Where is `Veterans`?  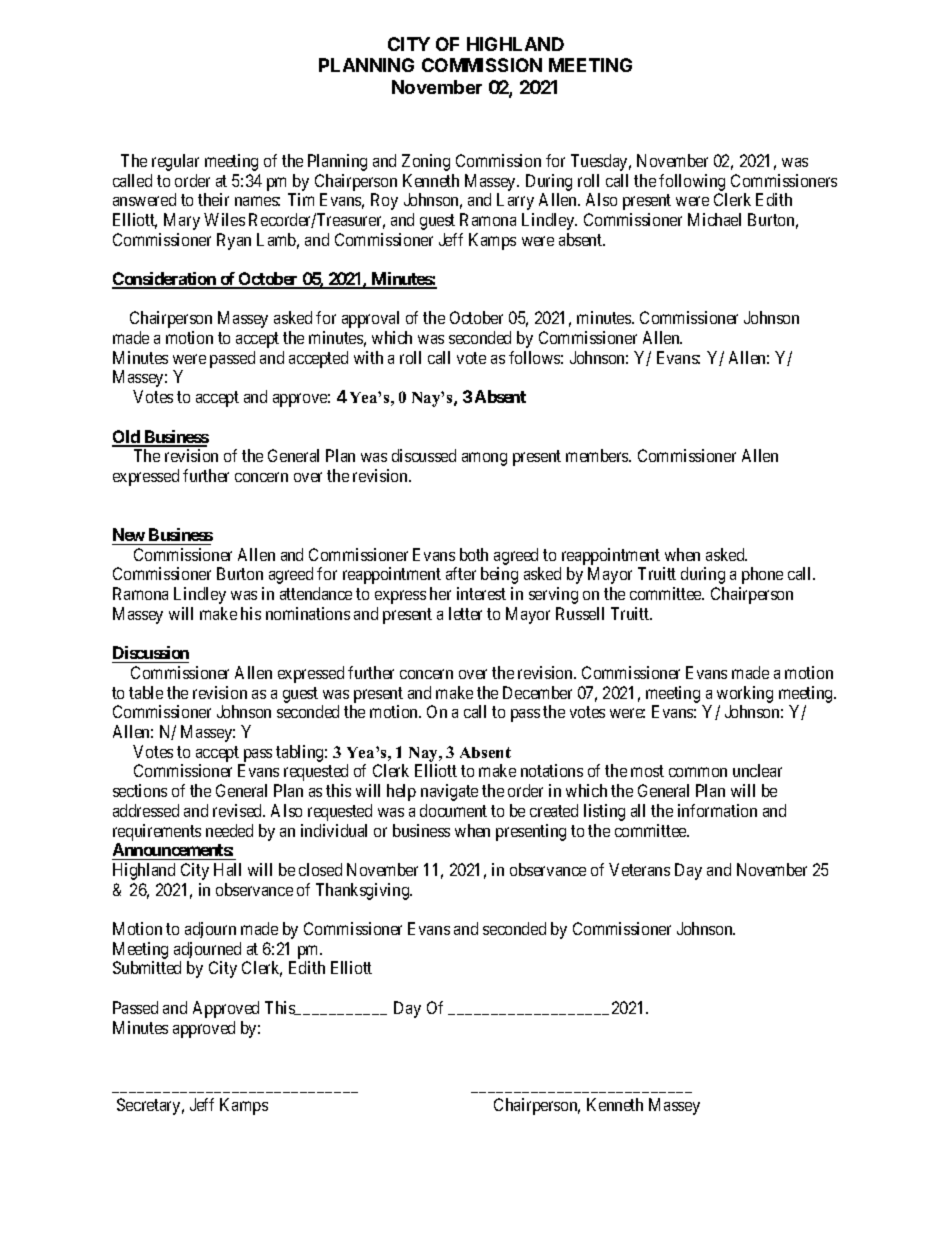
Veterans is located at coordinates (639, 869).
